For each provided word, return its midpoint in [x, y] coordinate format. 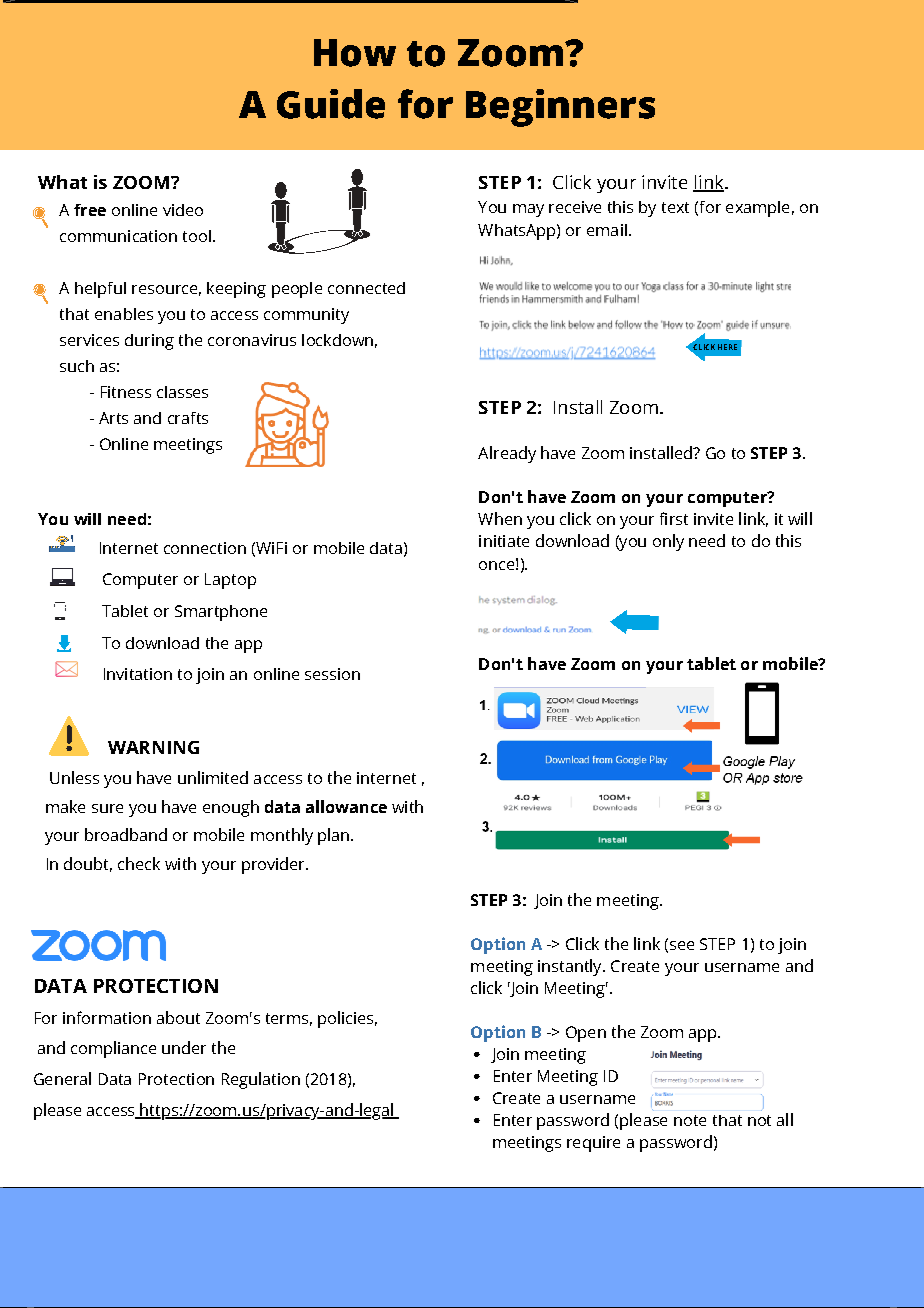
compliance [113, 1049]
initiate [504, 541]
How [355, 53]
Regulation [261, 1080]
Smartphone [221, 613]
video [183, 210]
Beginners [560, 108]
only [668, 542]
